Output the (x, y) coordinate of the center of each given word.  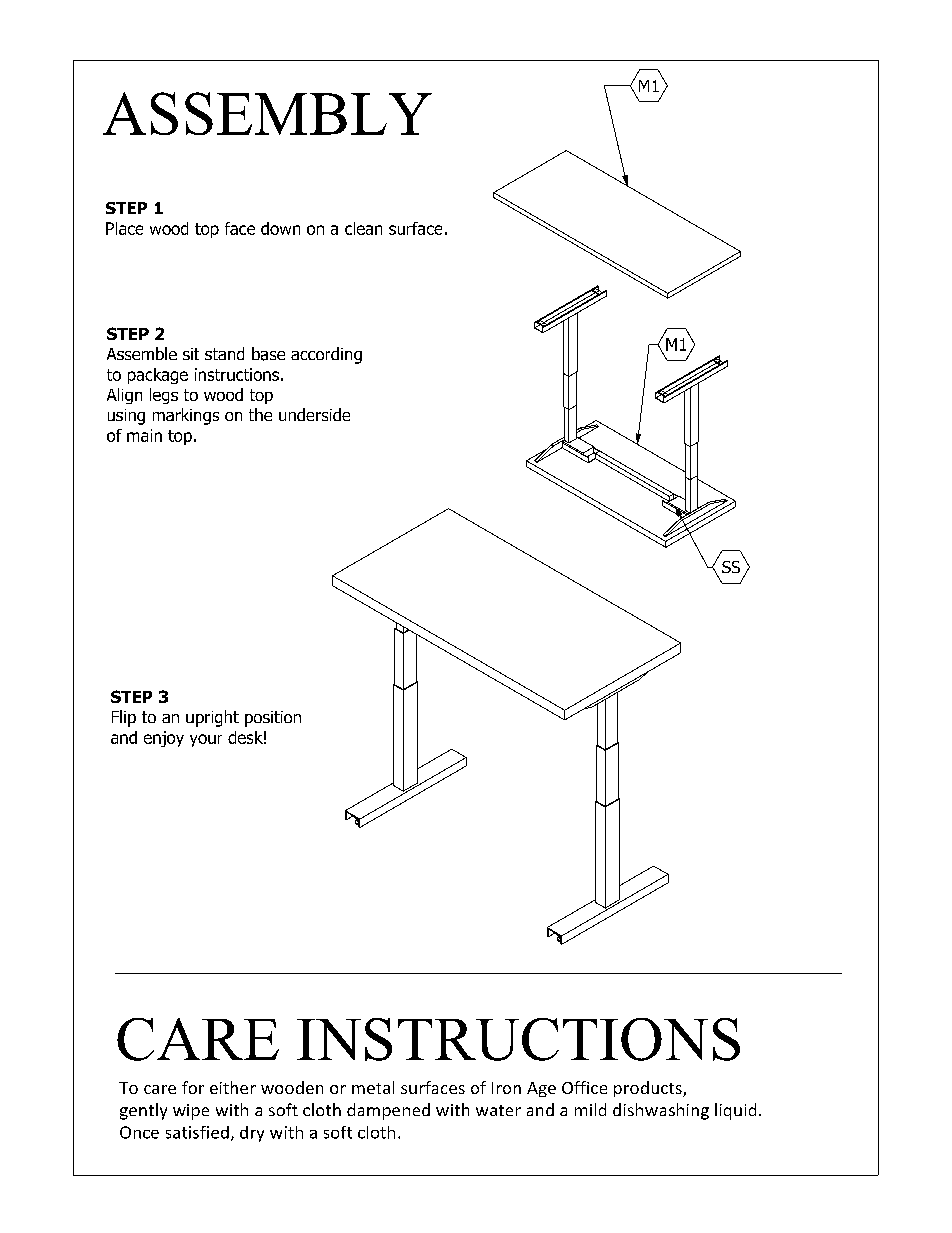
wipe (191, 1112)
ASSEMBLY (267, 113)
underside (314, 414)
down (280, 228)
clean (363, 228)
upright (212, 718)
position (273, 719)
